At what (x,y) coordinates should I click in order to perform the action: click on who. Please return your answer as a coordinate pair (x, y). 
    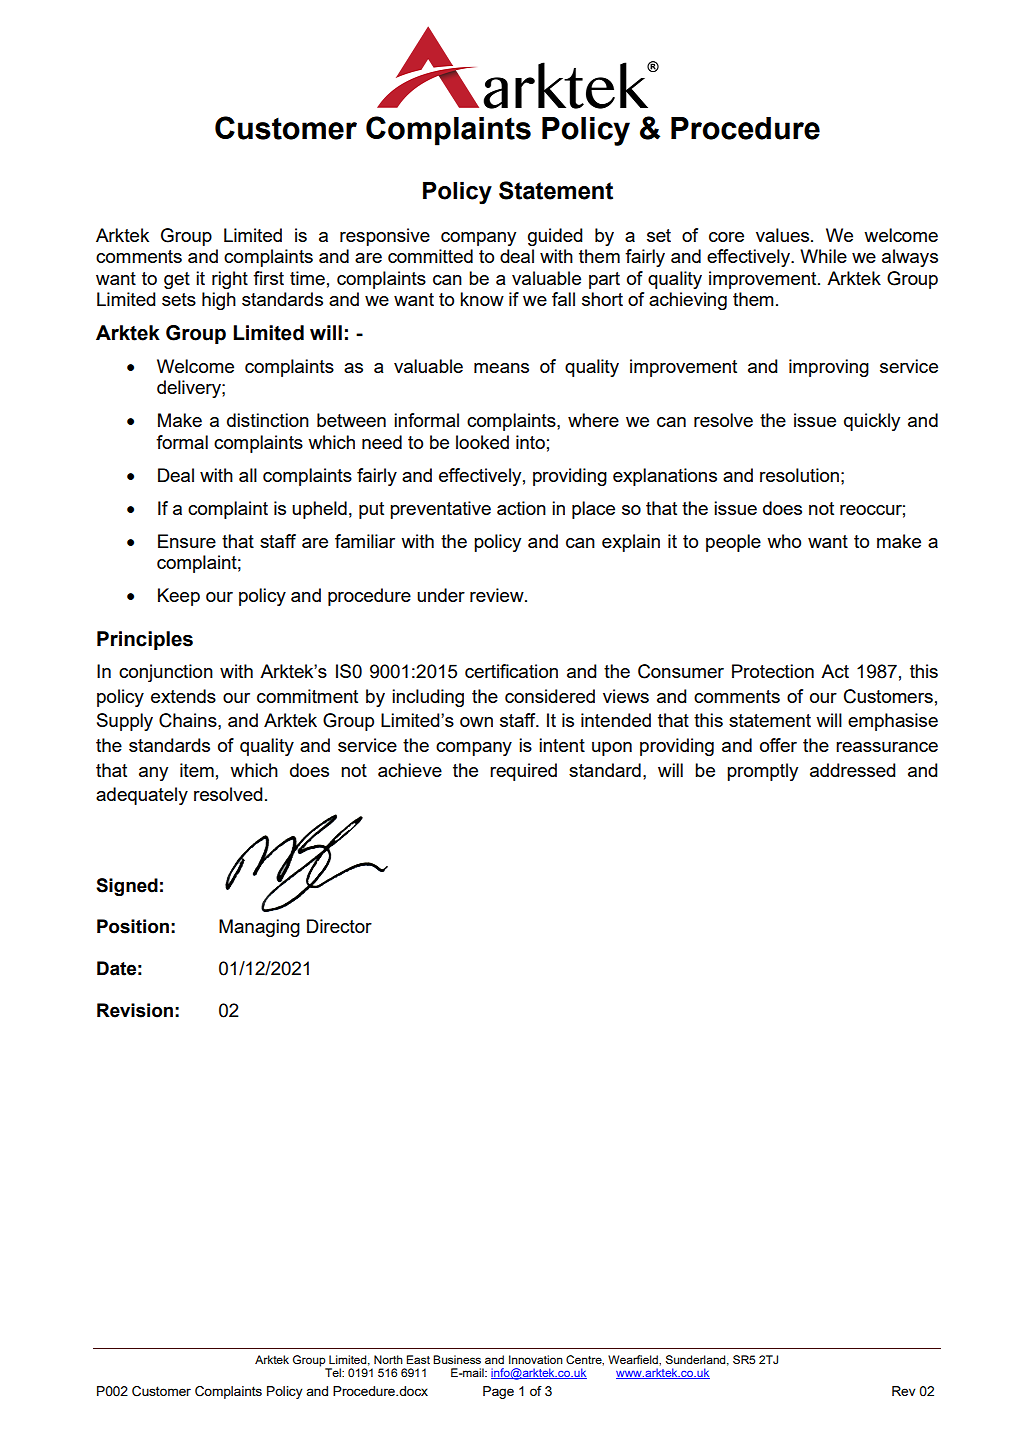
    Looking at the image, I should click on (784, 541).
